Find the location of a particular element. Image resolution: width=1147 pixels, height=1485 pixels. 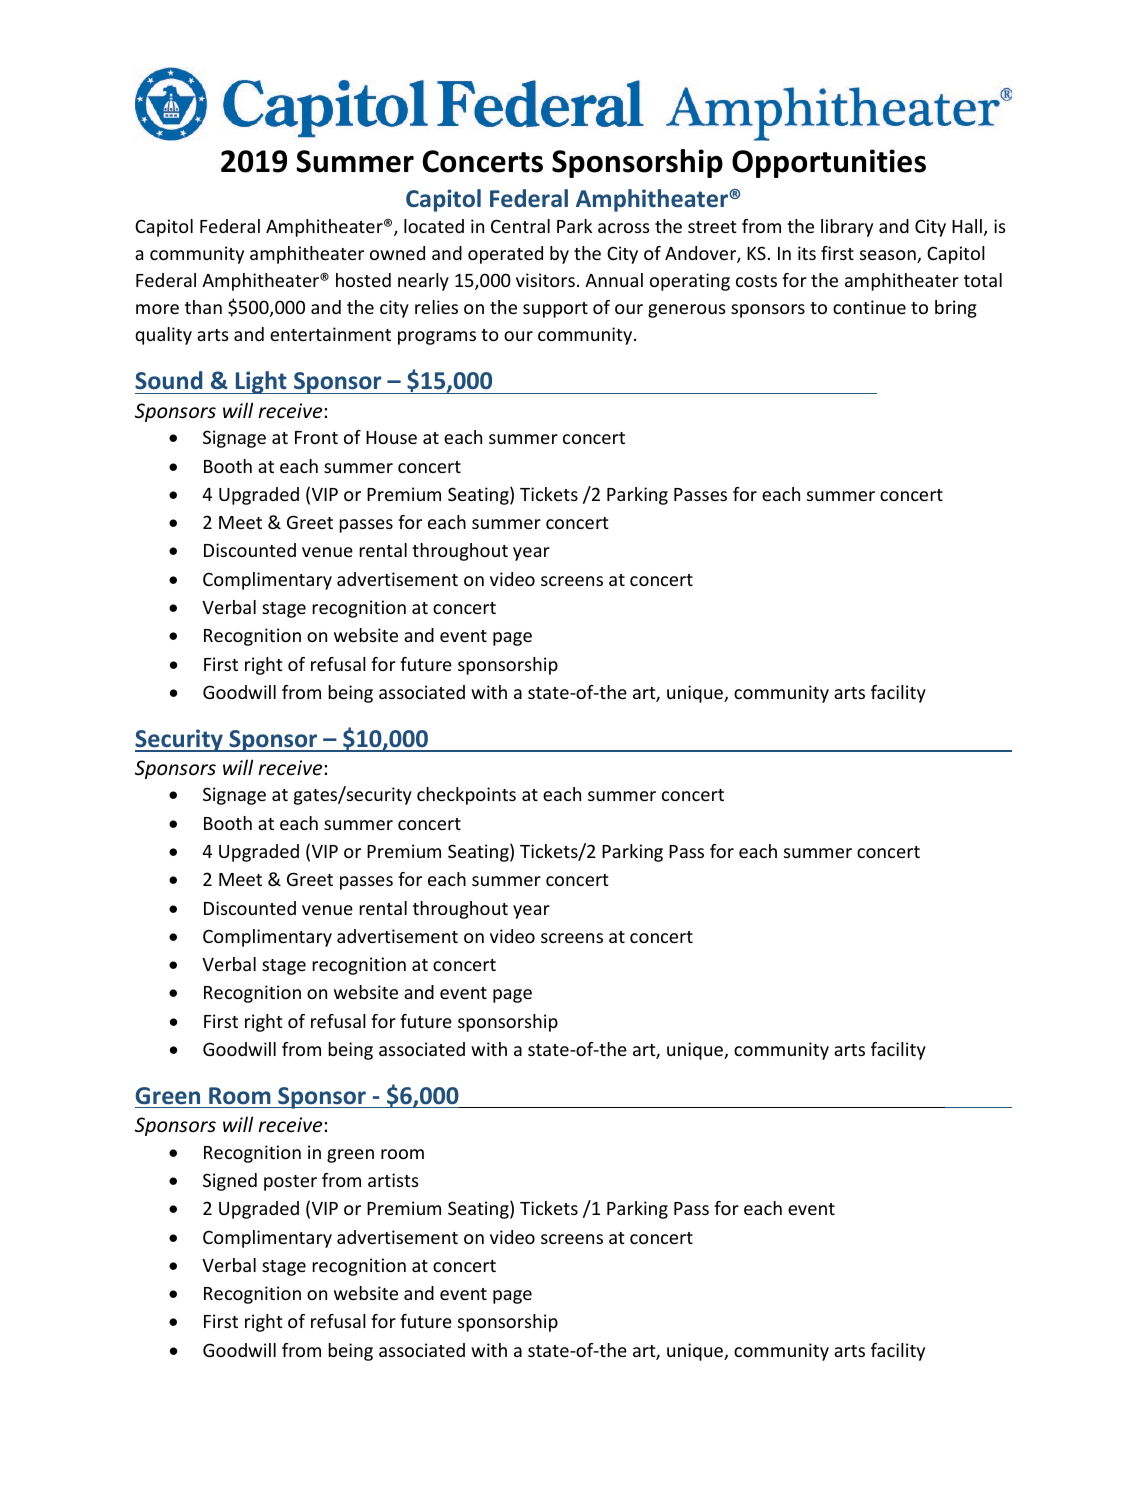

Central is located at coordinates (520, 226).
